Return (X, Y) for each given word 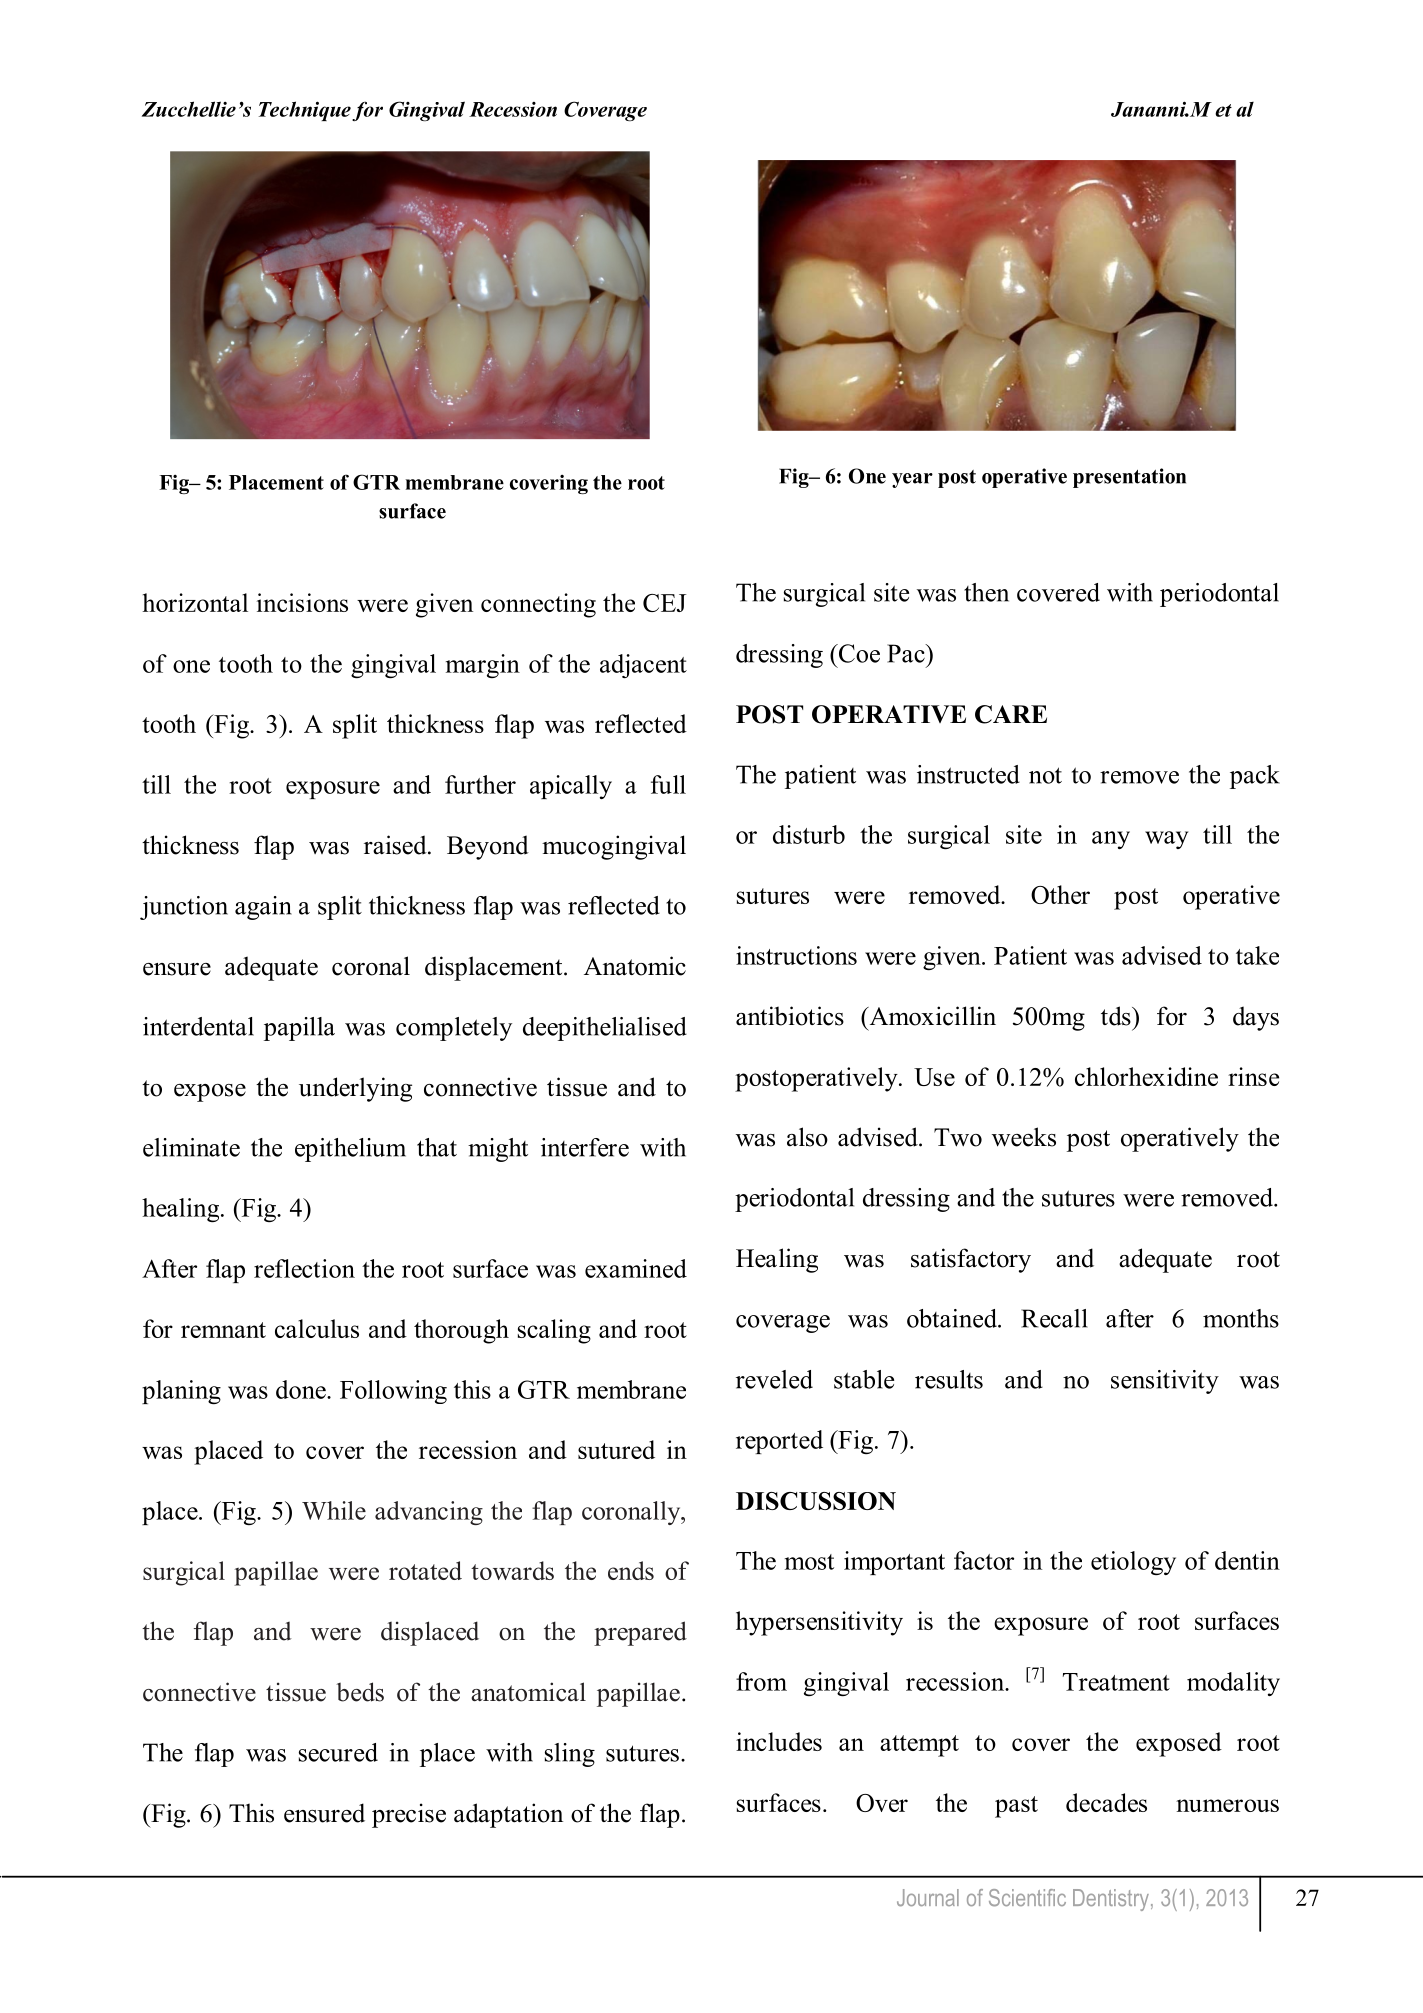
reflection (304, 1268)
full (668, 784)
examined (636, 1268)
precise (409, 1815)
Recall (1054, 1318)
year (912, 480)
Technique (305, 111)
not (1045, 775)
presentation (1129, 478)
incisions (302, 602)
